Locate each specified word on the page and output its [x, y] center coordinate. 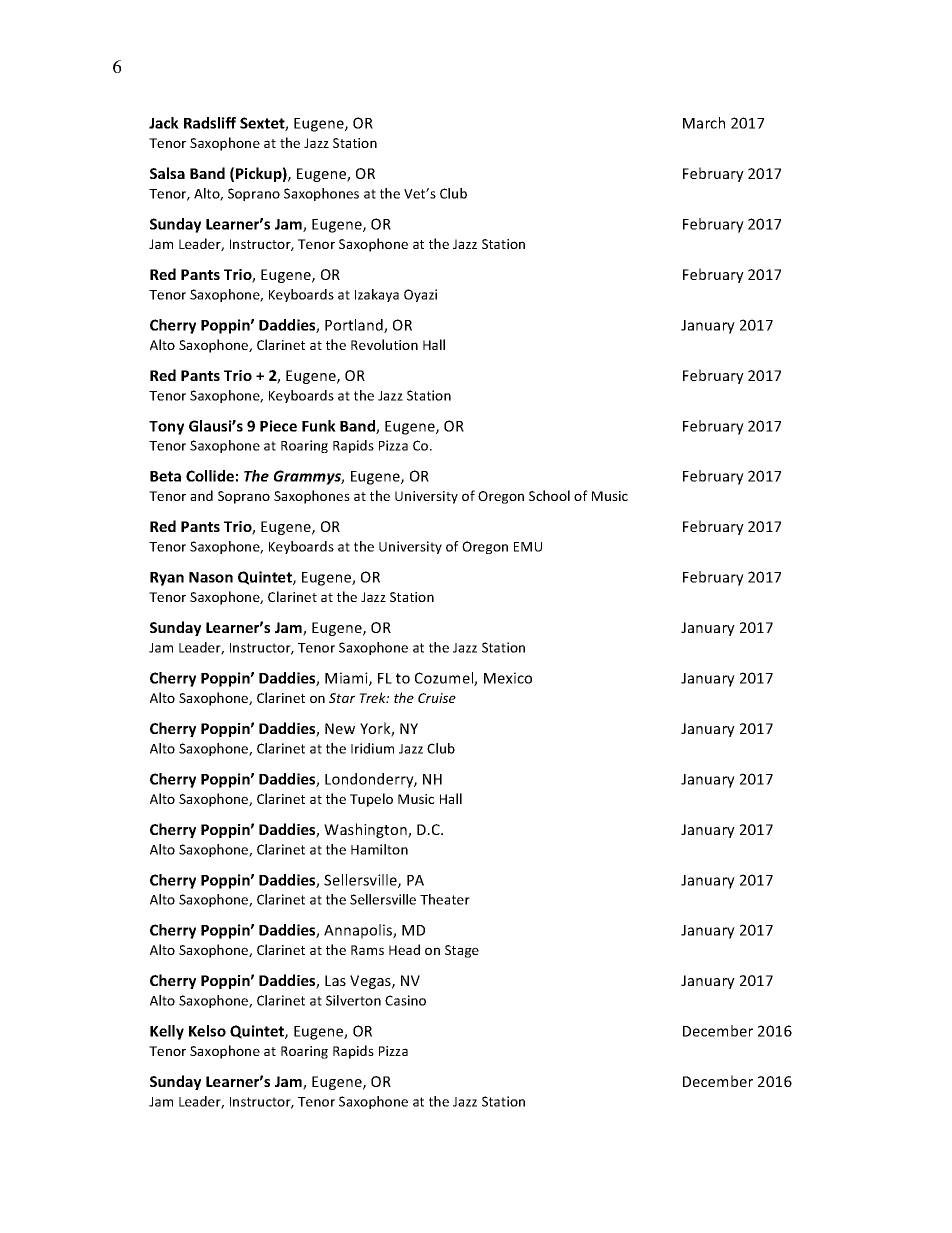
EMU [528, 547]
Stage [462, 951]
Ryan [167, 579]
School [549, 495]
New [340, 728]
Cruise [437, 698]
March [704, 123]
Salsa [167, 173]
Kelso [207, 1031]
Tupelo [371, 800]
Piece [278, 426]
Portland [355, 326]
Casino [405, 1000]
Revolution [384, 344]
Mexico [508, 678]
